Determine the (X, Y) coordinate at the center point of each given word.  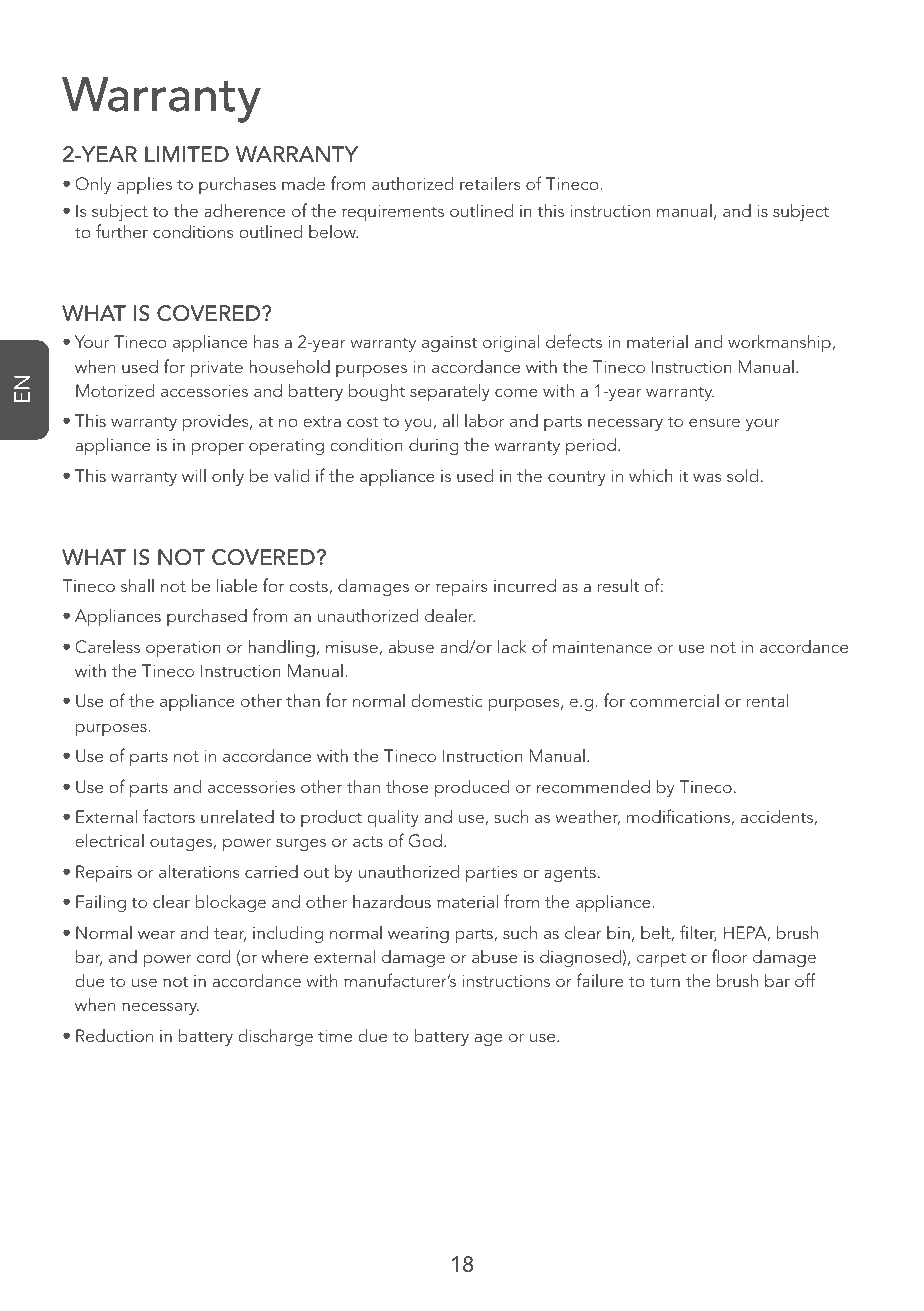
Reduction (114, 1035)
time (335, 1036)
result (618, 585)
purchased (207, 617)
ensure (714, 422)
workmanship (780, 343)
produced (472, 788)
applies (144, 185)
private (217, 369)
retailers (490, 183)
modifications (678, 816)
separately (450, 392)
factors (169, 816)
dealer (450, 615)
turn (665, 981)
